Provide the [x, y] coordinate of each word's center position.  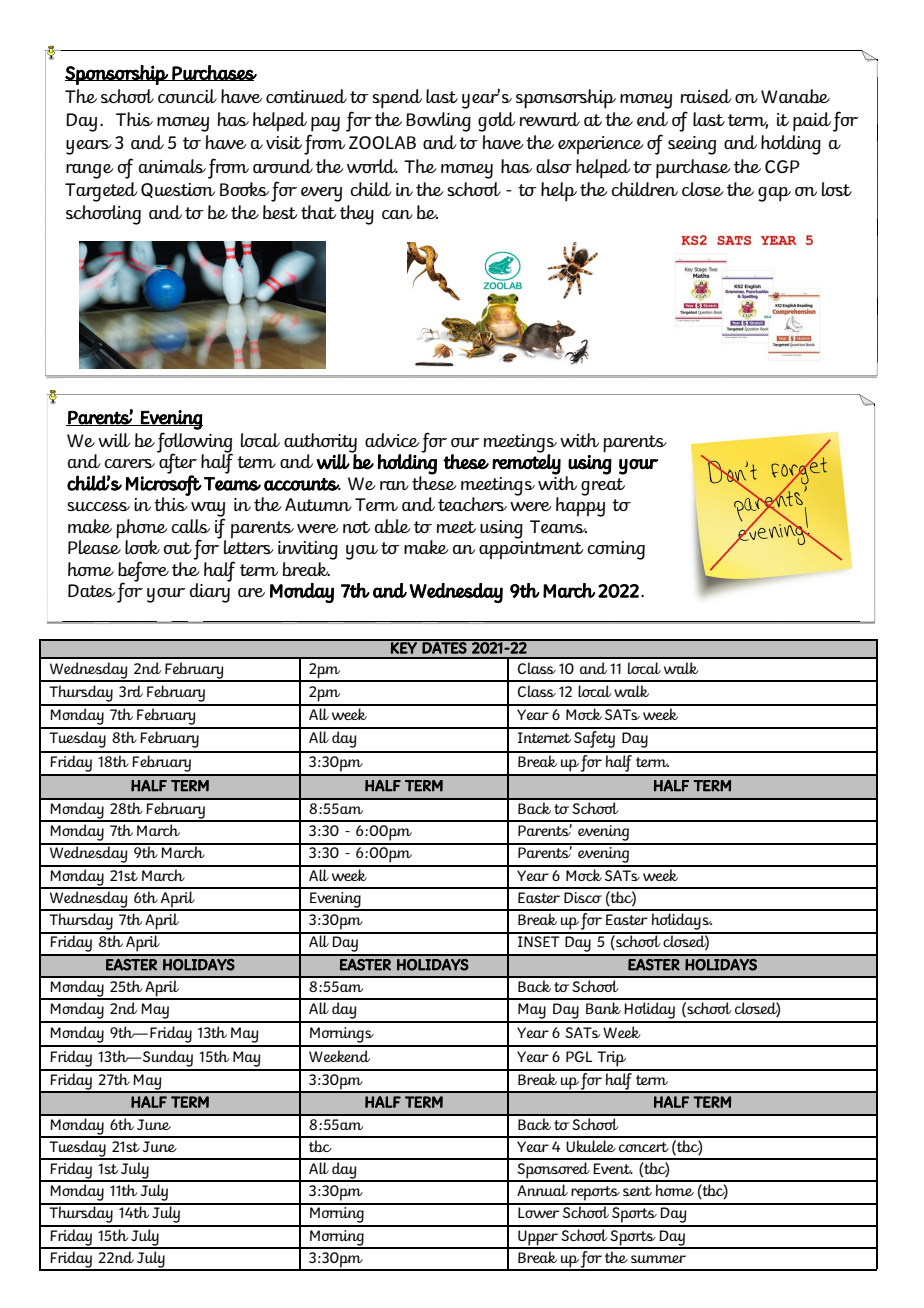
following [195, 443]
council [187, 96]
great [603, 487]
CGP [782, 166]
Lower [539, 1212]
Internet [544, 737]
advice [392, 440]
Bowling [438, 122]
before [143, 572]
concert [644, 1147]
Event [613, 1168]
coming [616, 550]
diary [210, 592]
